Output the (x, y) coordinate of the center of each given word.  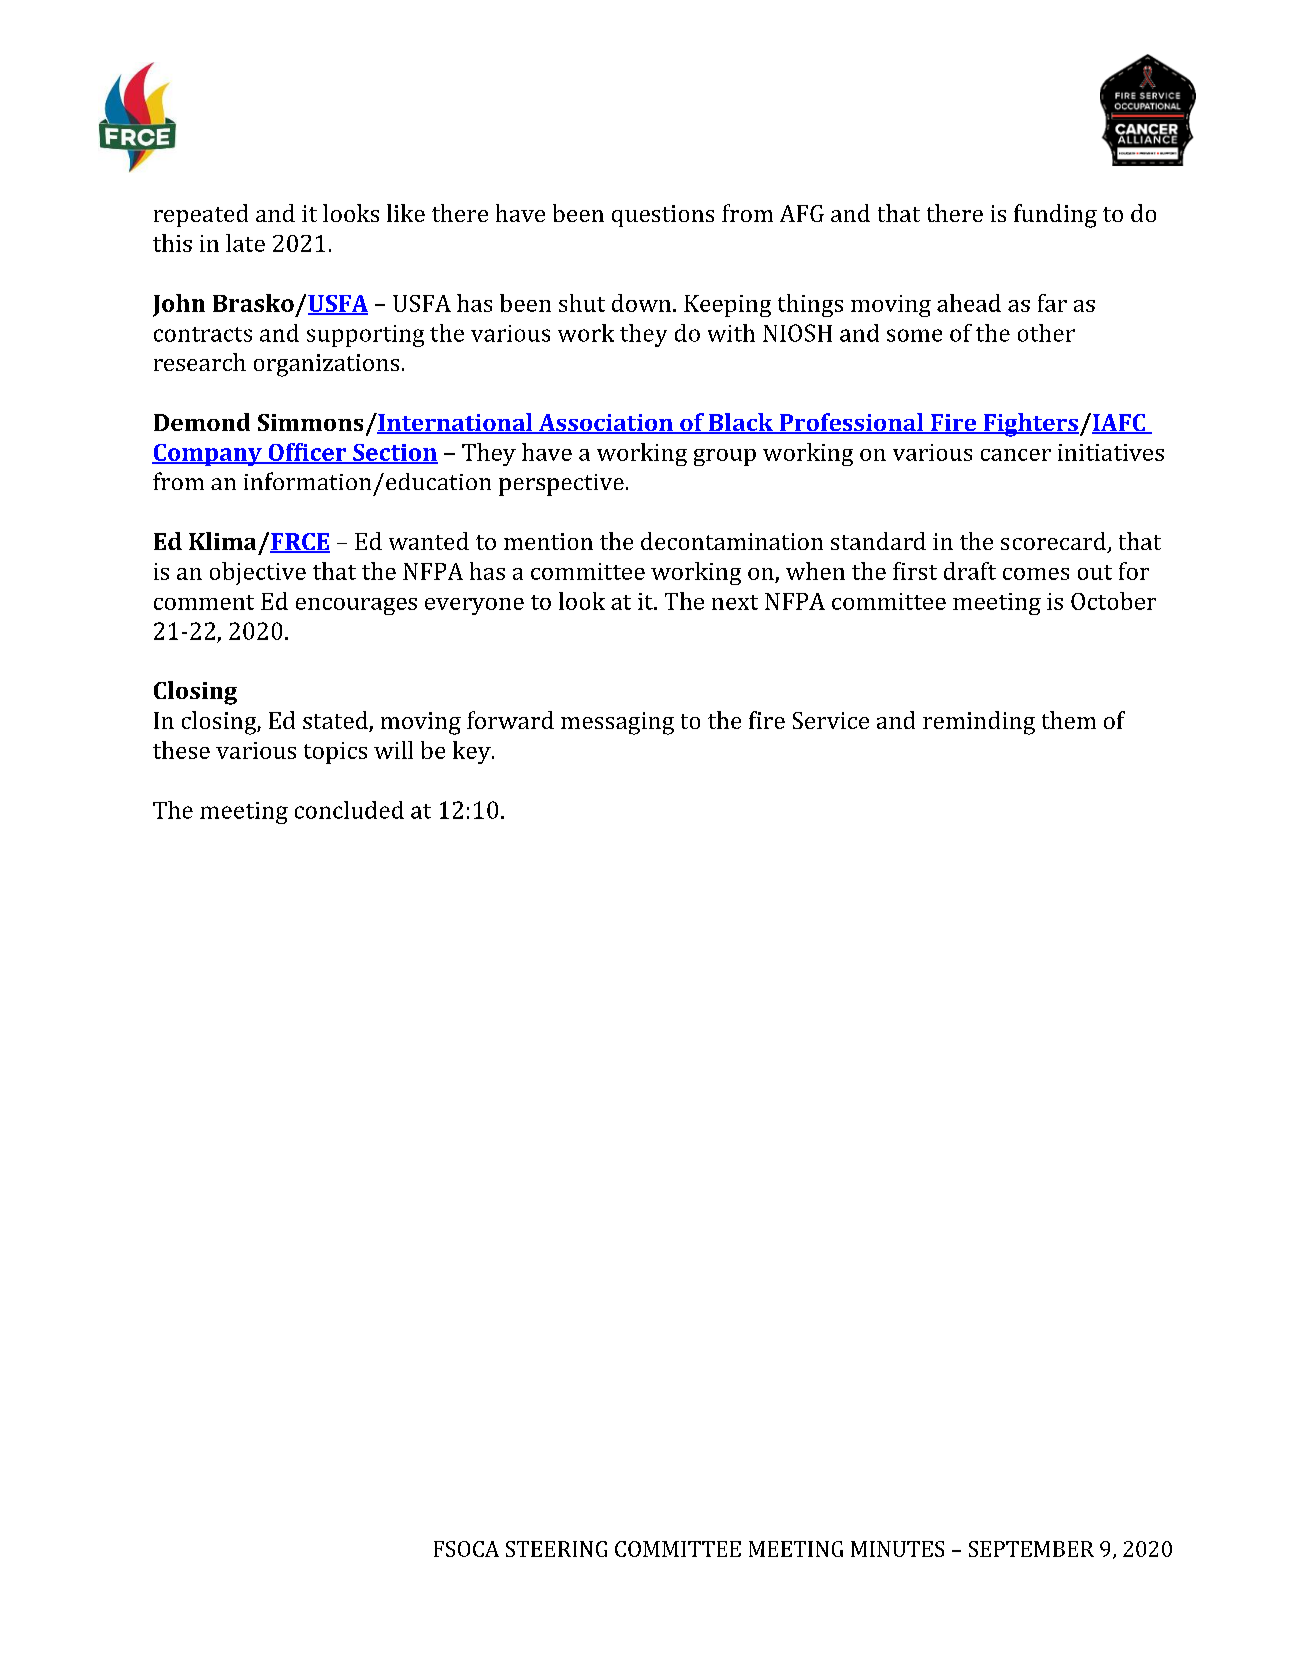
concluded (349, 810)
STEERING (556, 1549)
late (245, 243)
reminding (979, 723)
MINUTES (897, 1549)
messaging (617, 723)
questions (663, 216)
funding (1055, 216)
